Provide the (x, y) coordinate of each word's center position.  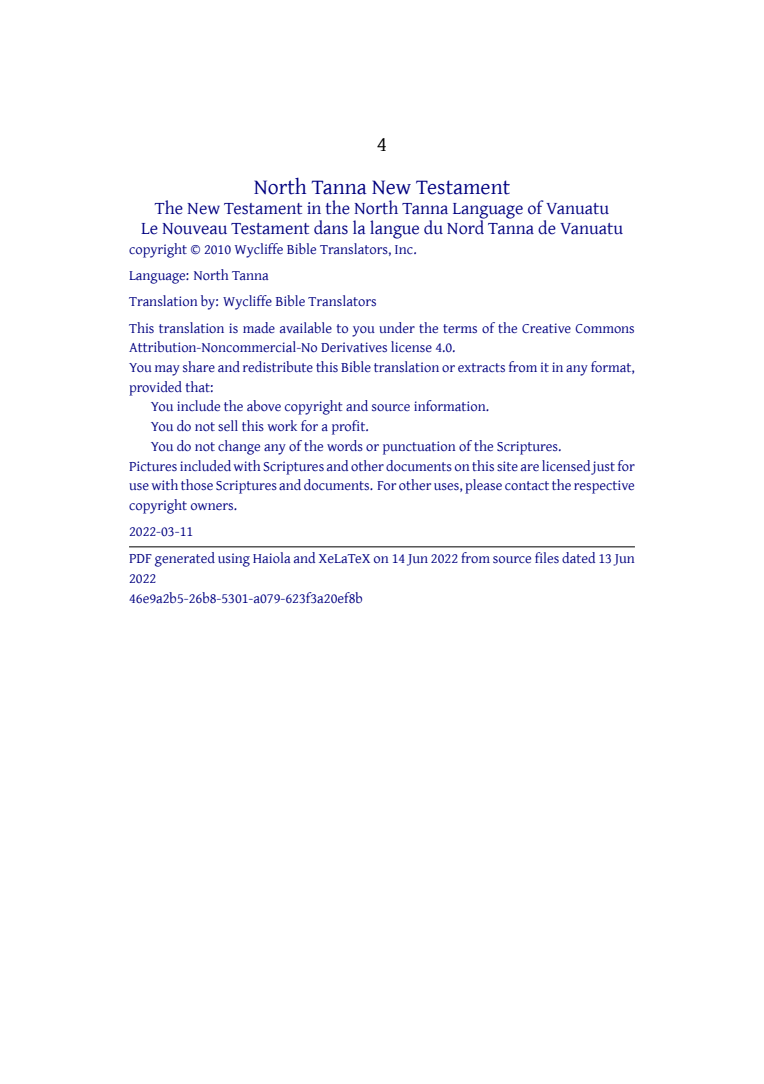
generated (185, 559)
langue (394, 229)
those (197, 484)
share (199, 366)
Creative (546, 328)
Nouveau (195, 229)
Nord (467, 226)
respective (604, 487)
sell (228, 425)
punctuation (419, 448)
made (259, 327)
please (483, 486)
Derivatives (354, 347)
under (397, 327)
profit (350, 427)
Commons (604, 328)
